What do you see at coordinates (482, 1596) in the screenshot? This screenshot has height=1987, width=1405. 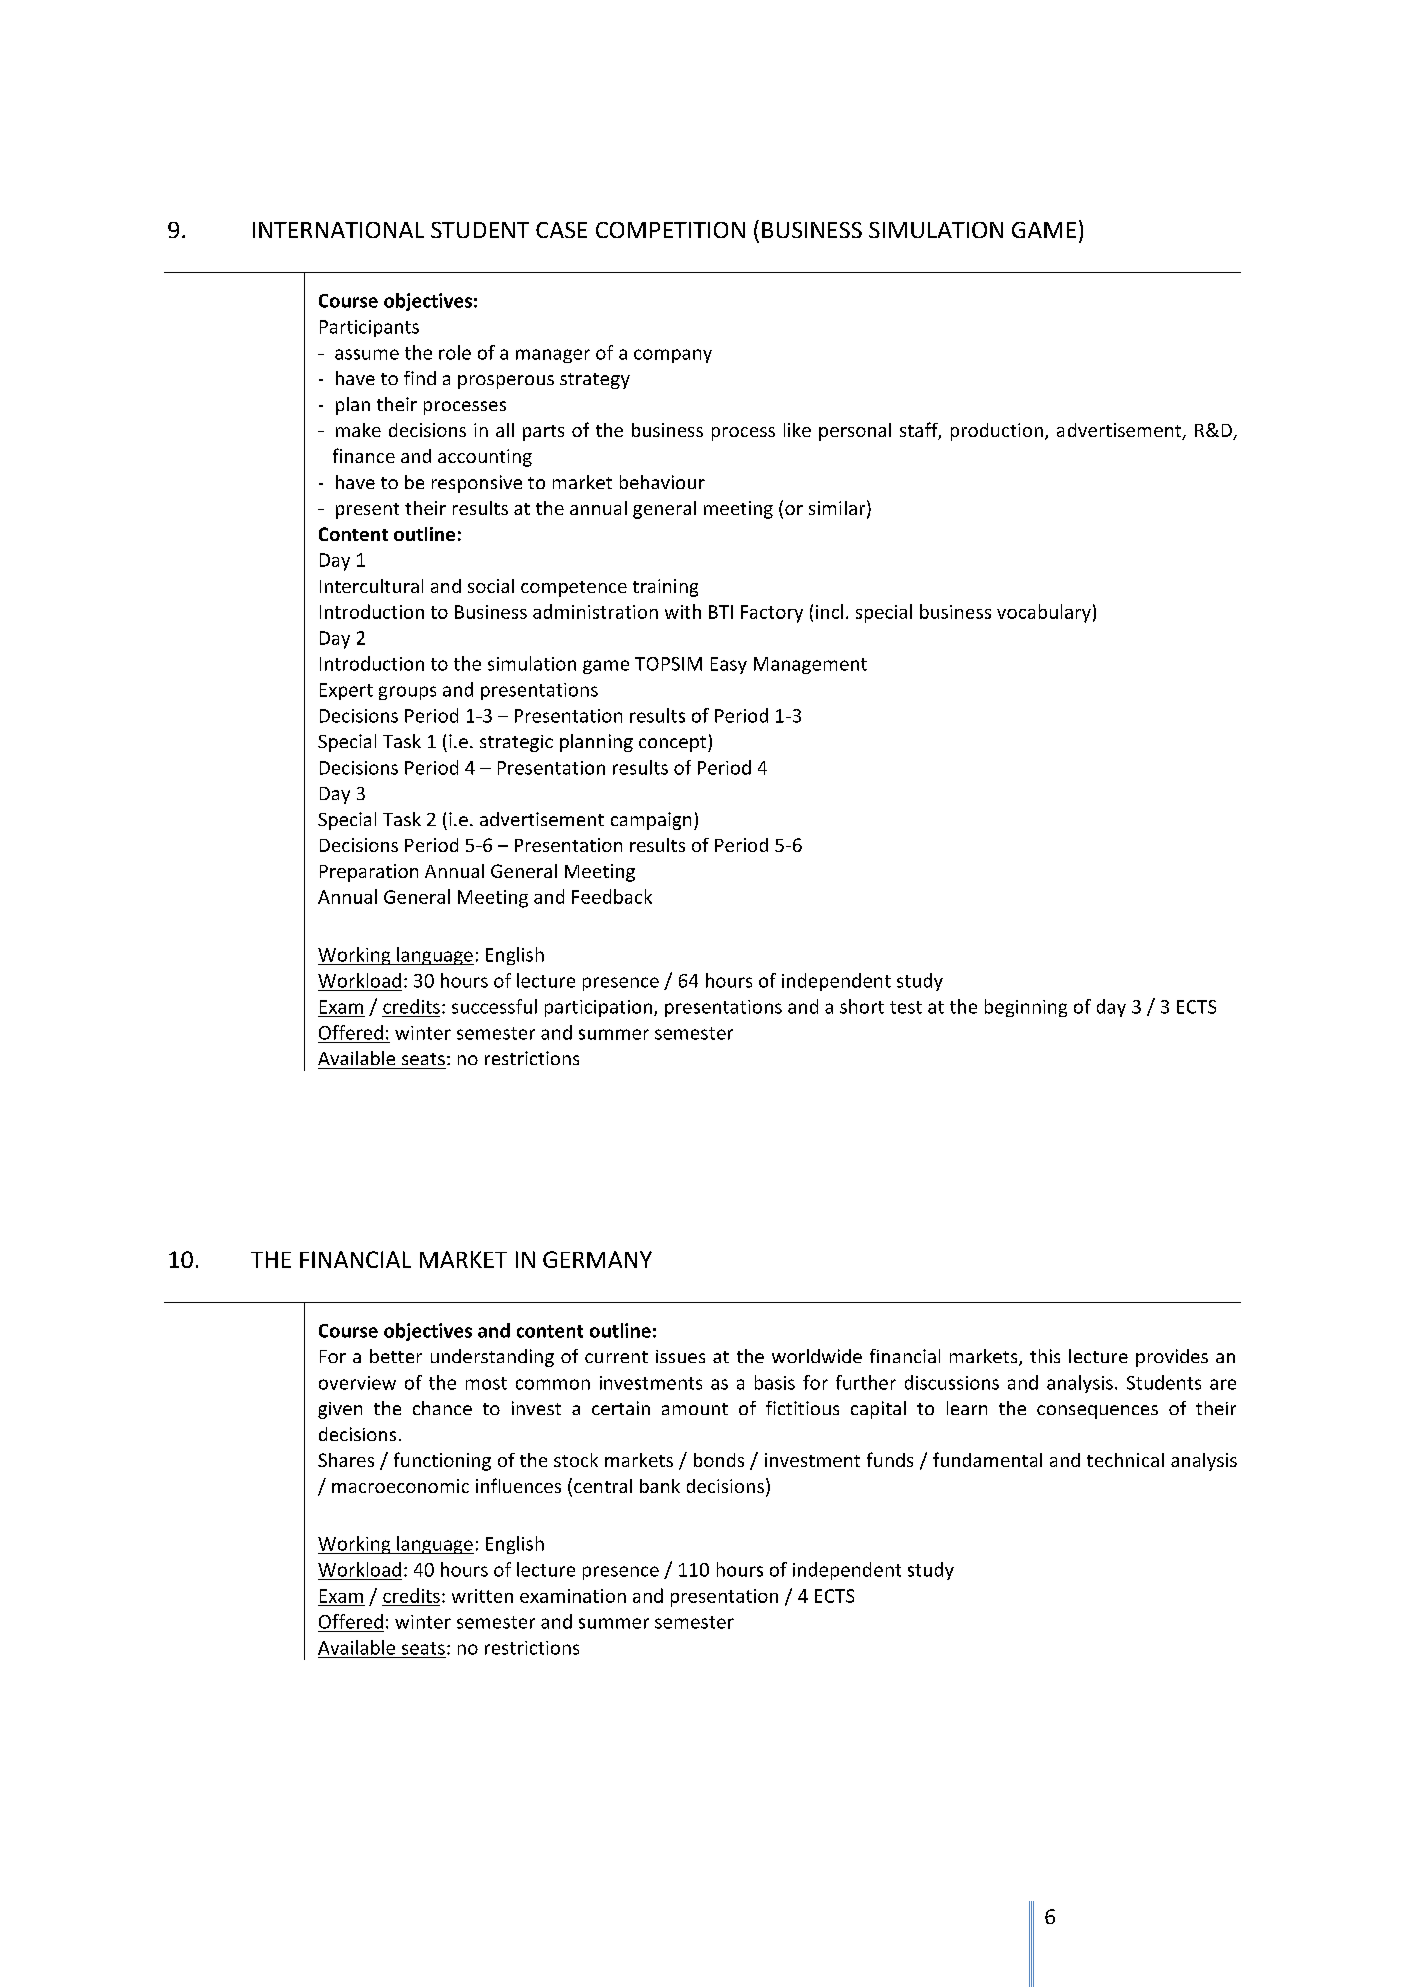 I see `written` at bounding box center [482, 1596].
